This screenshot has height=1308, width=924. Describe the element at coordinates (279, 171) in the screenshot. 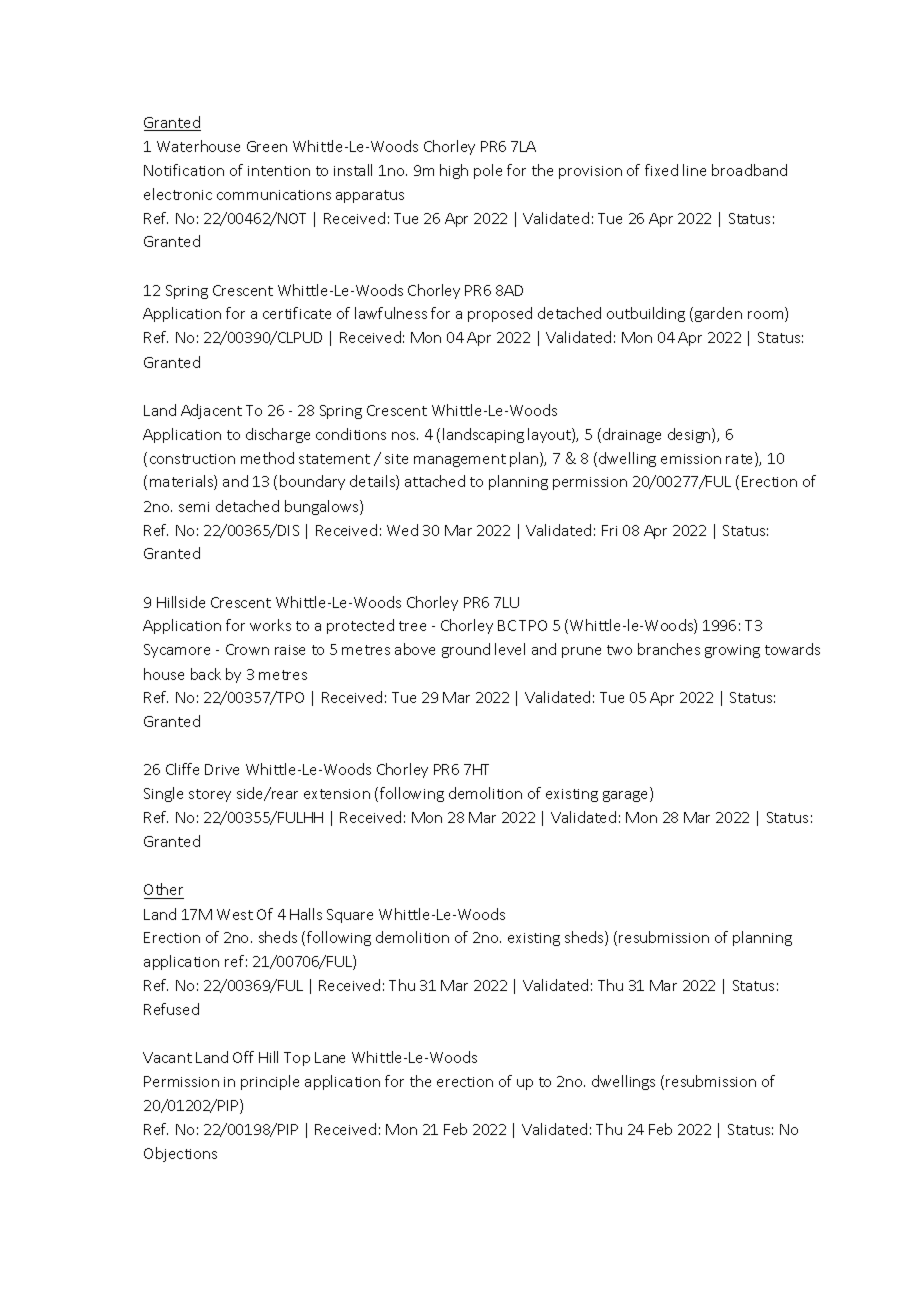

I see `intention` at that location.
